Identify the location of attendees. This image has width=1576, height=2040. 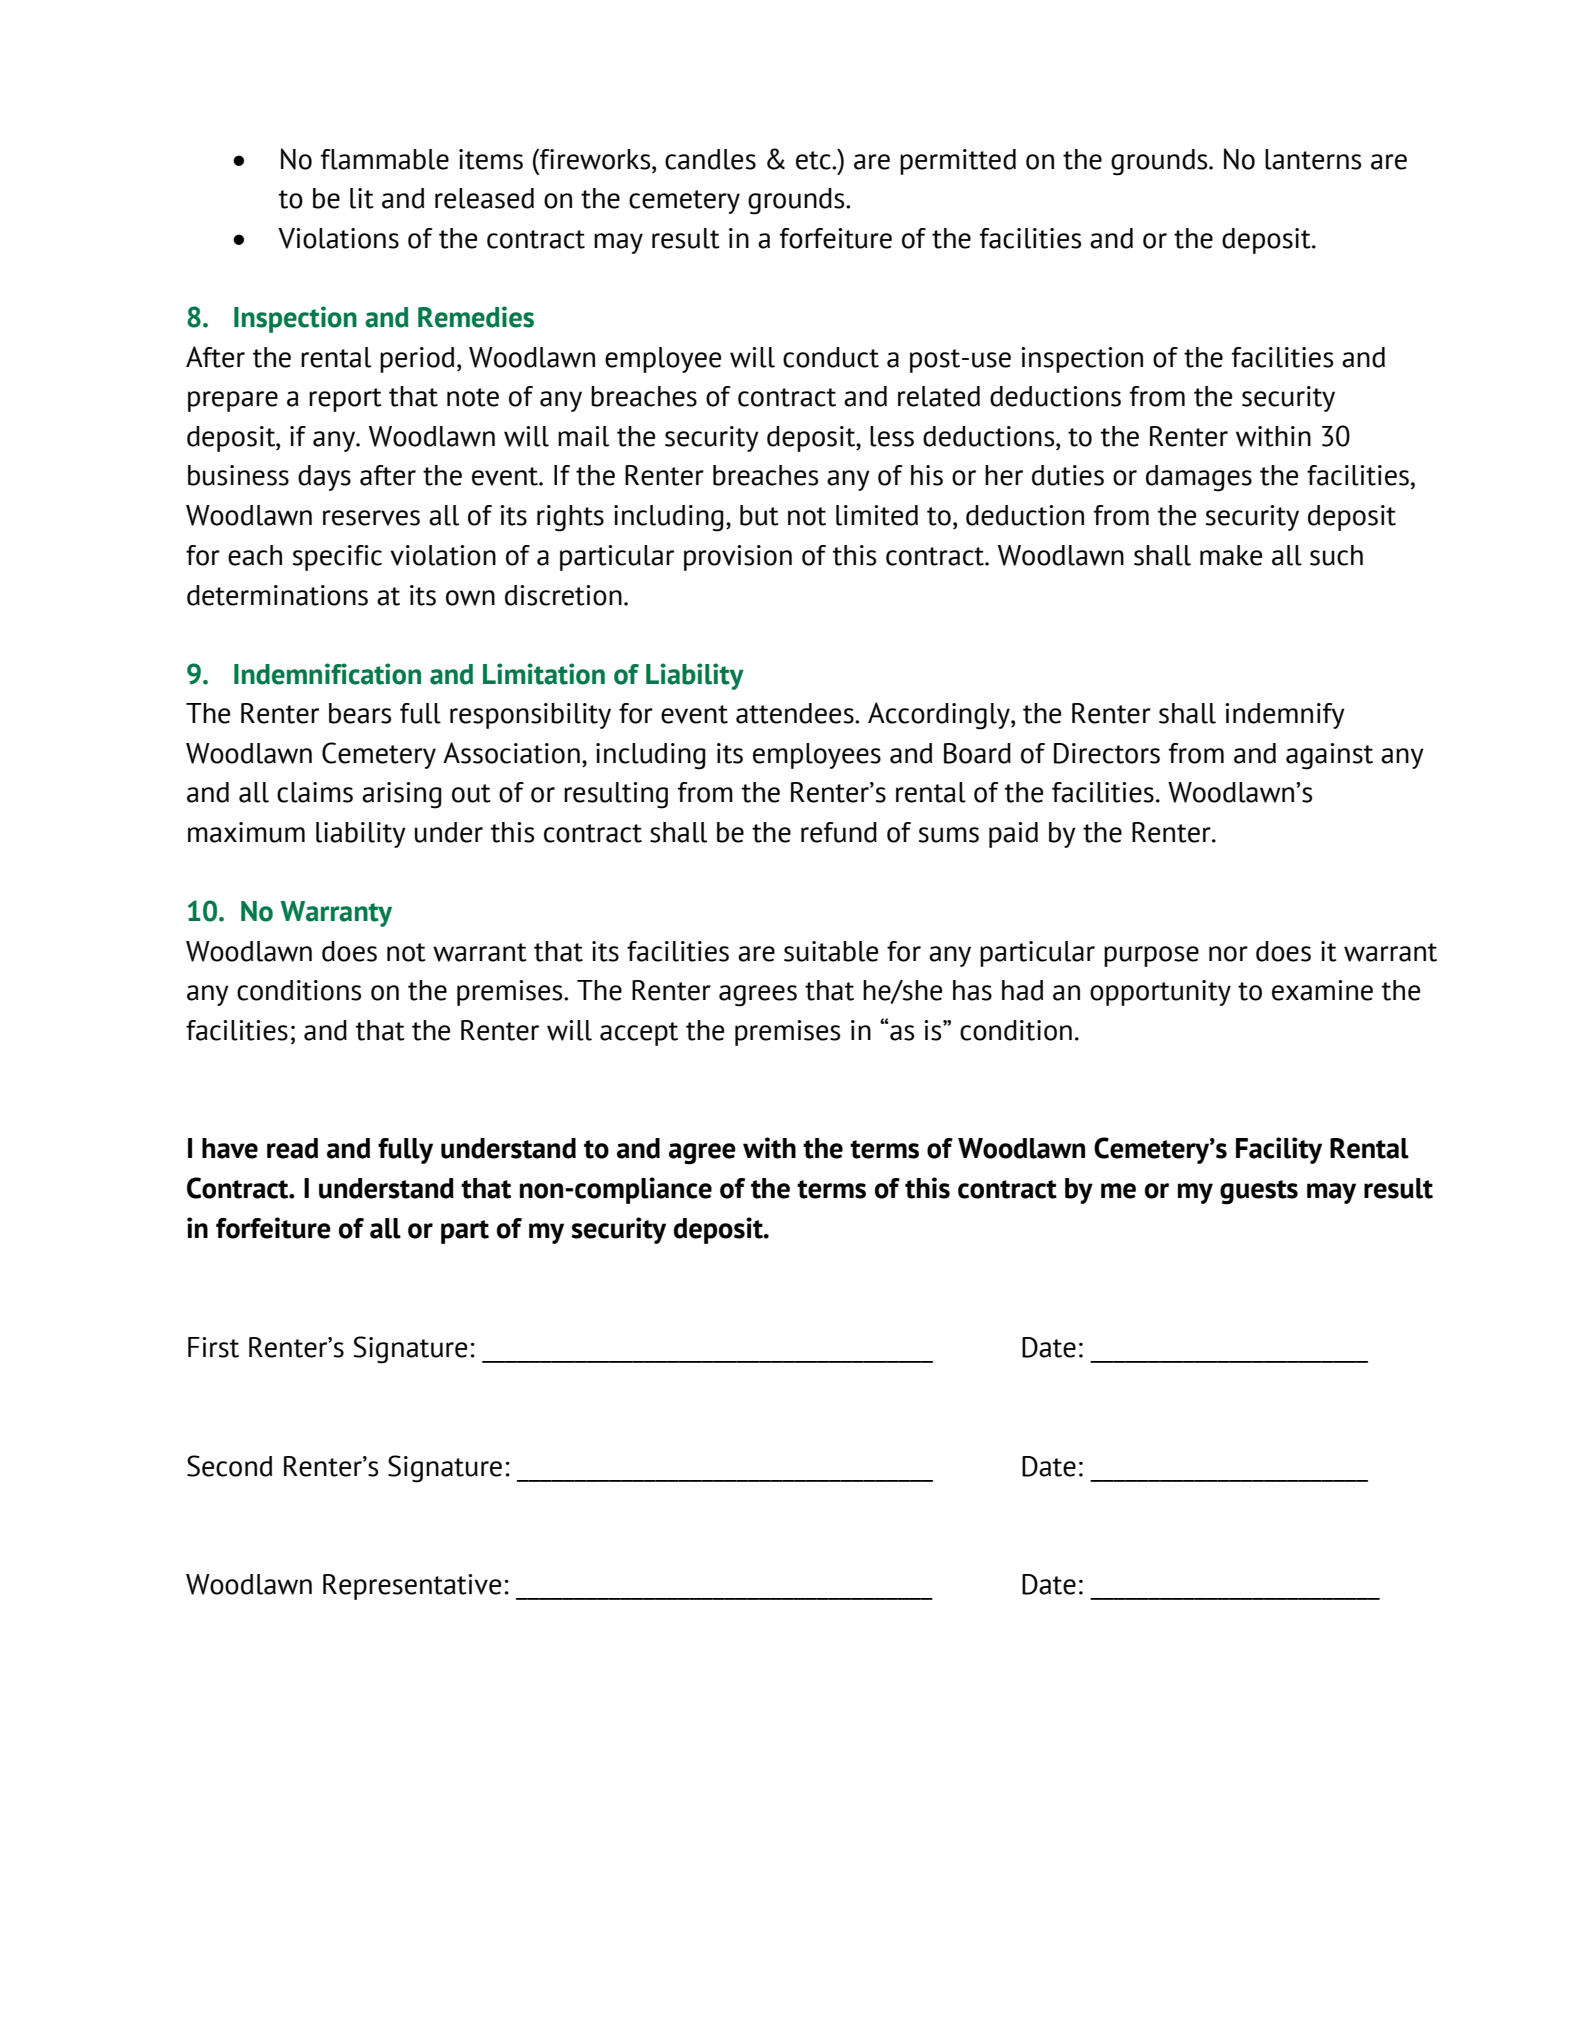
(796, 713).
